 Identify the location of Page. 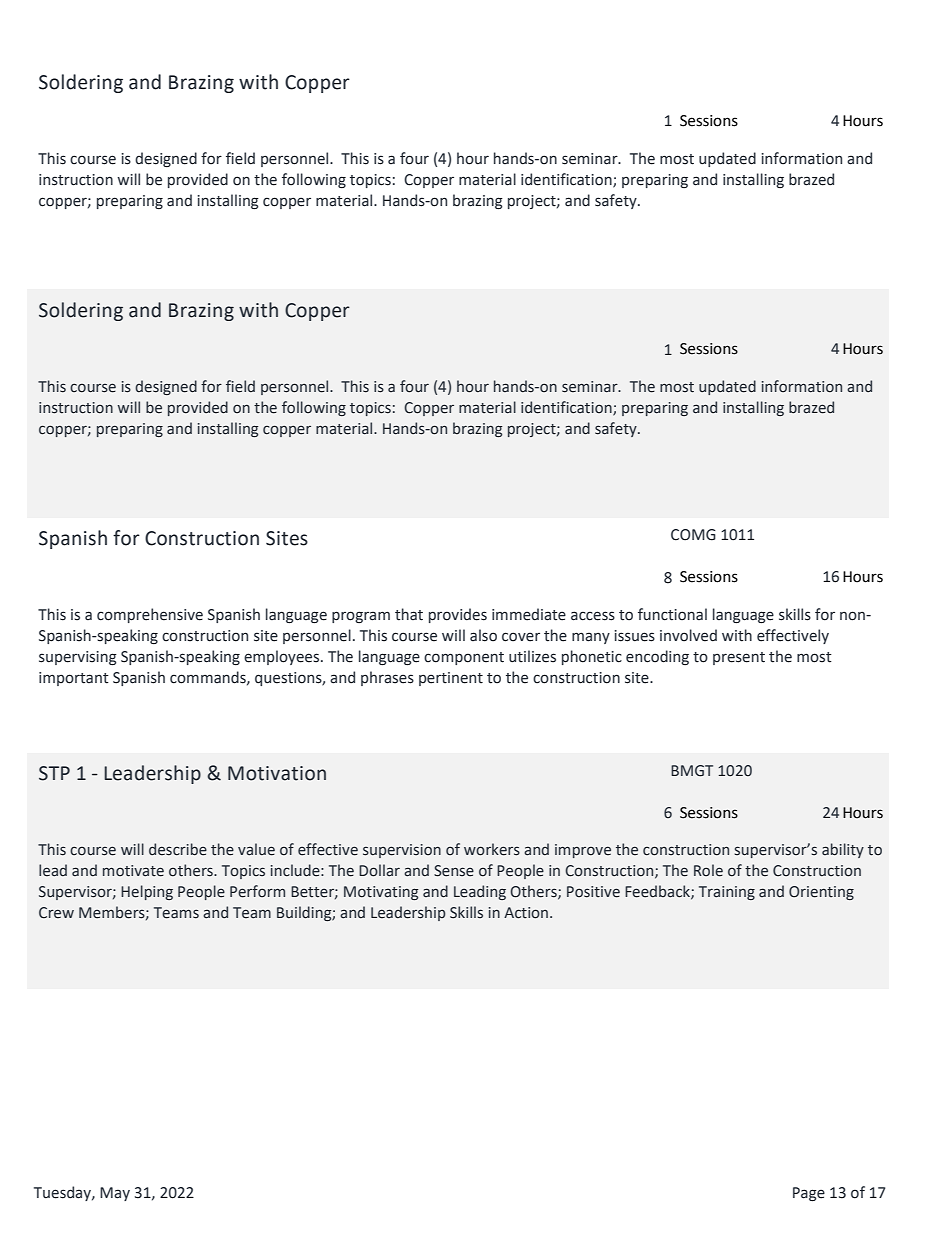
(809, 1194).
